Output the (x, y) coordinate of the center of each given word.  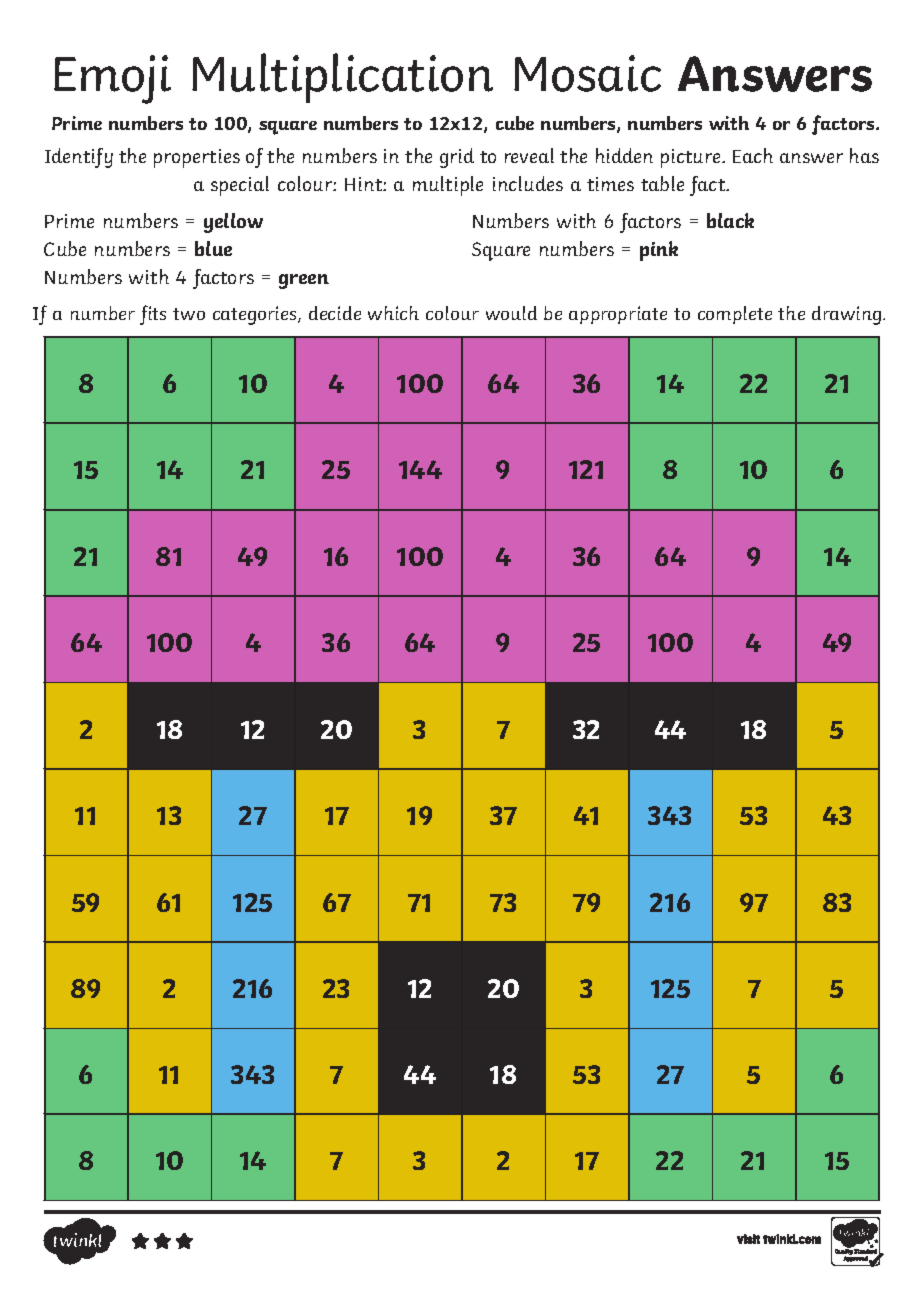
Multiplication (342, 78)
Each (753, 155)
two (189, 314)
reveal (529, 155)
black (730, 220)
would (511, 313)
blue (213, 248)
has (864, 155)
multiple (448, 186)
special (240, 186)
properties (197, 158)
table (662, 183)
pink (659, 251)
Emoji (112, 79)
